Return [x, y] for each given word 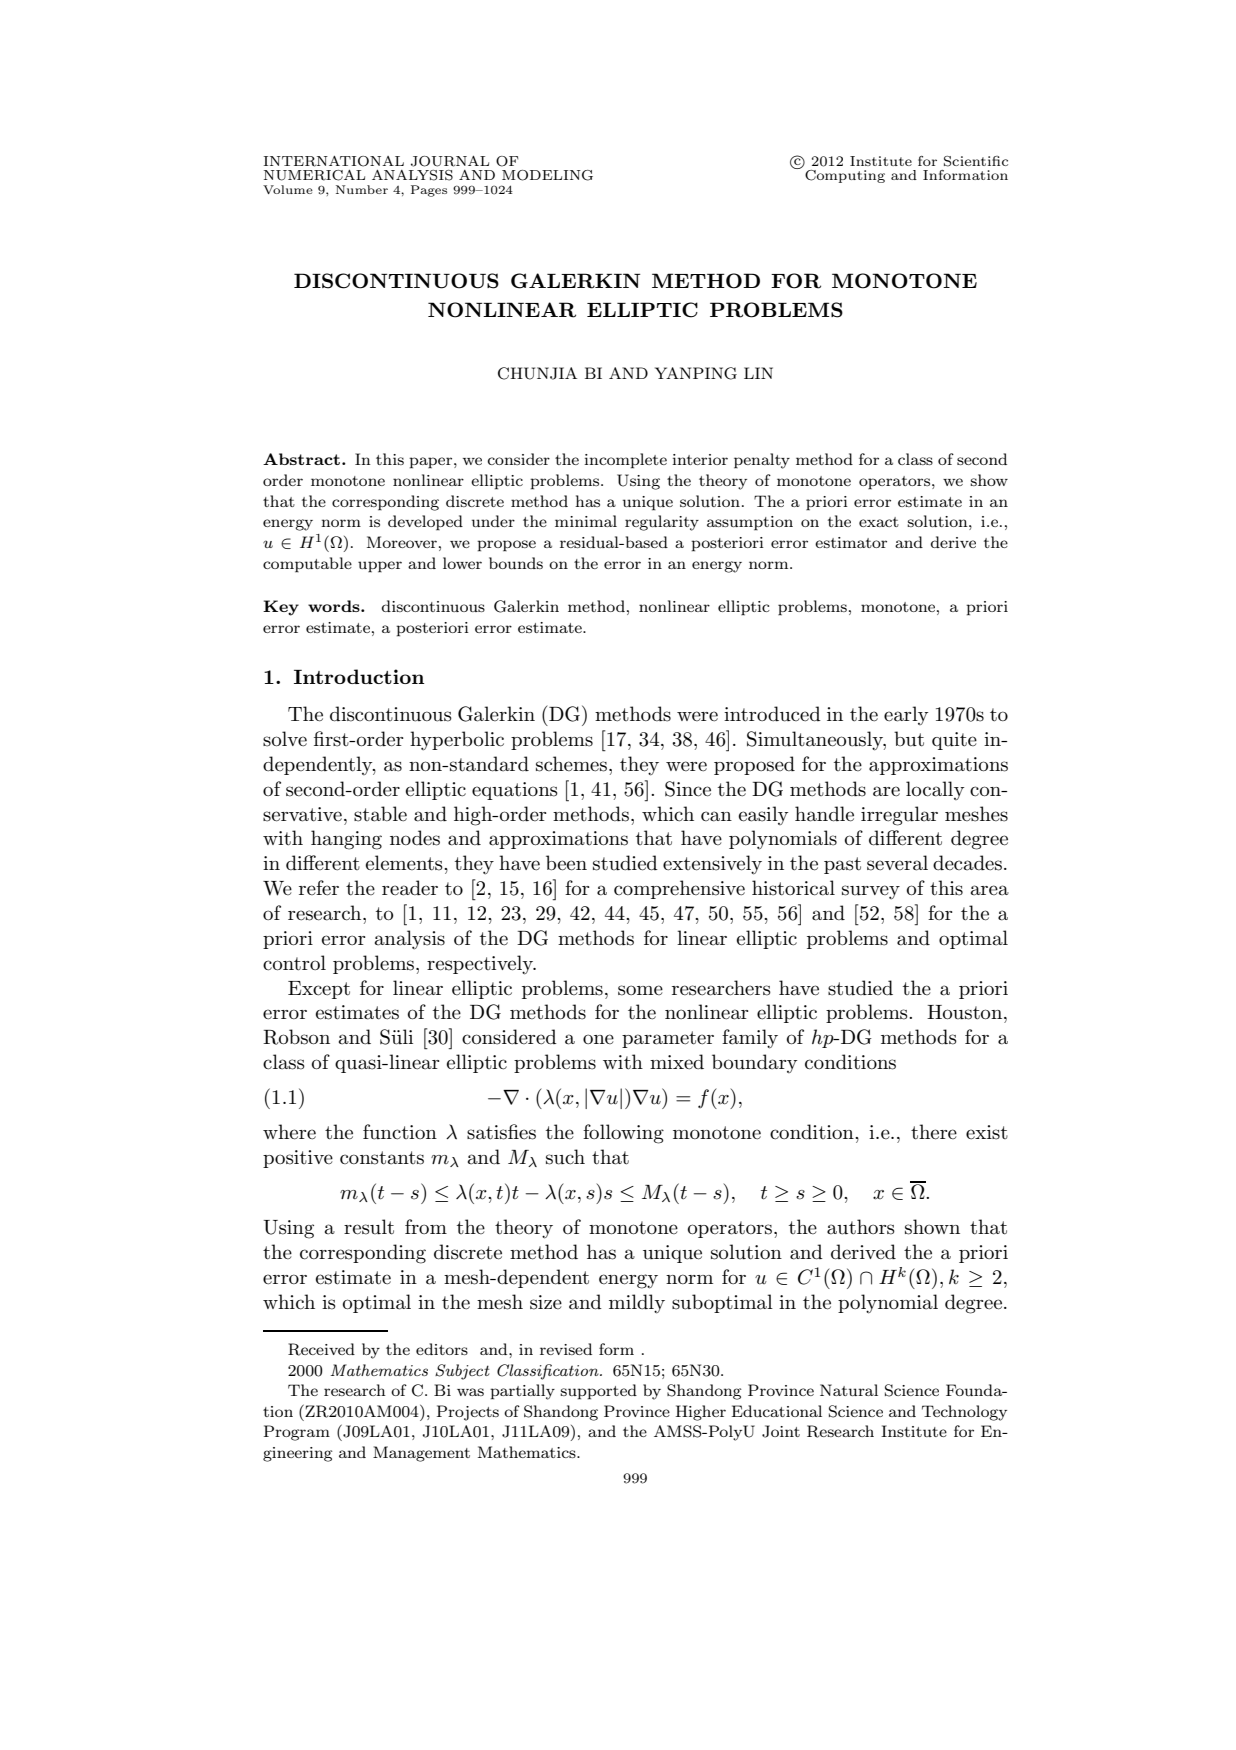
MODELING [547, 175]
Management [421, 1454]
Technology [964, 1413]
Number [362, 189]
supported [598, 1392]
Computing [845, 176]
